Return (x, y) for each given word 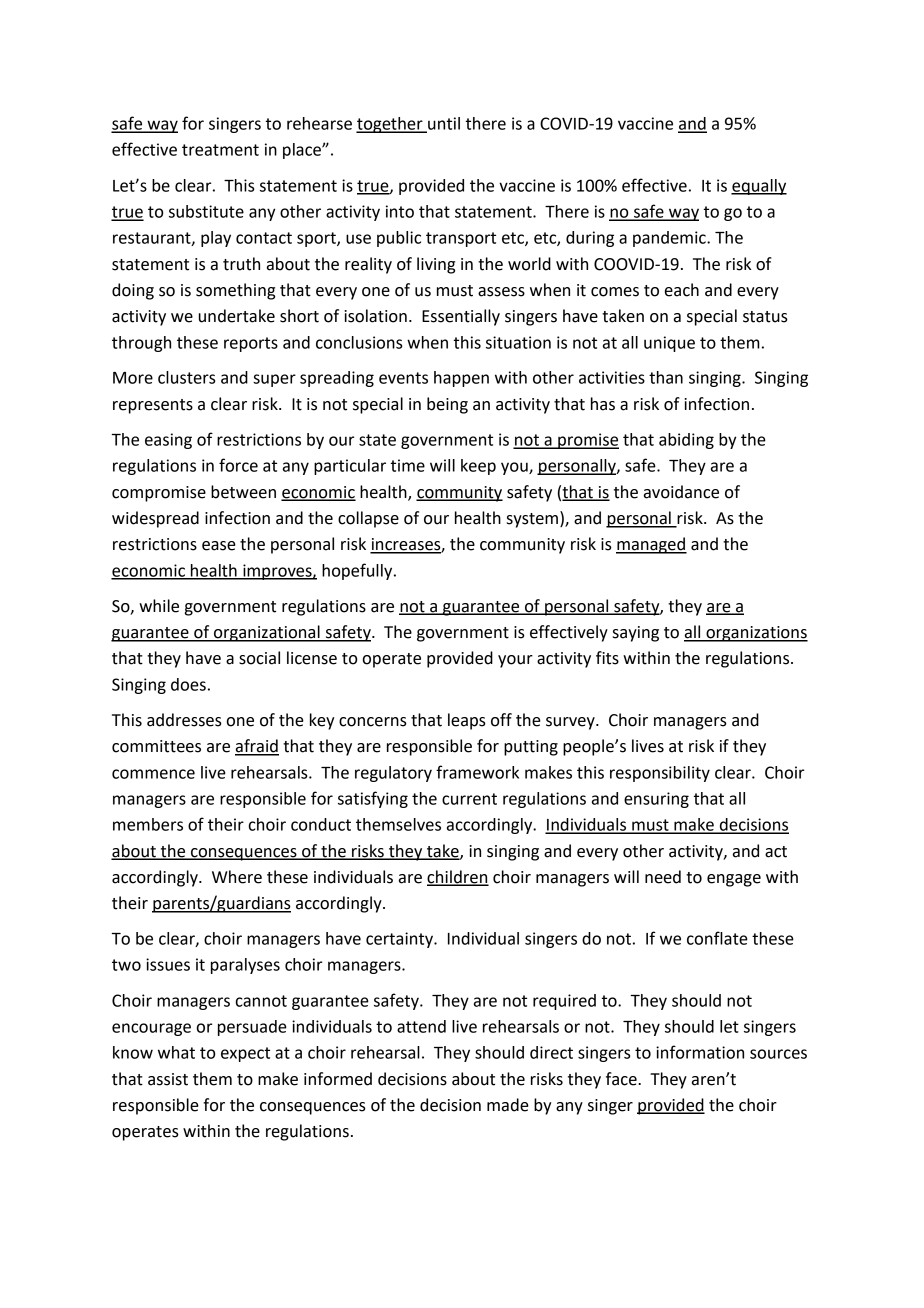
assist (168, 1079)
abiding (686, 441)
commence (153, 774)
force (238, 465)
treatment (220, 150)
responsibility (660, 774)
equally (759, 187)
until (443, 124)
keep (478, 467)
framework (477, 772)
